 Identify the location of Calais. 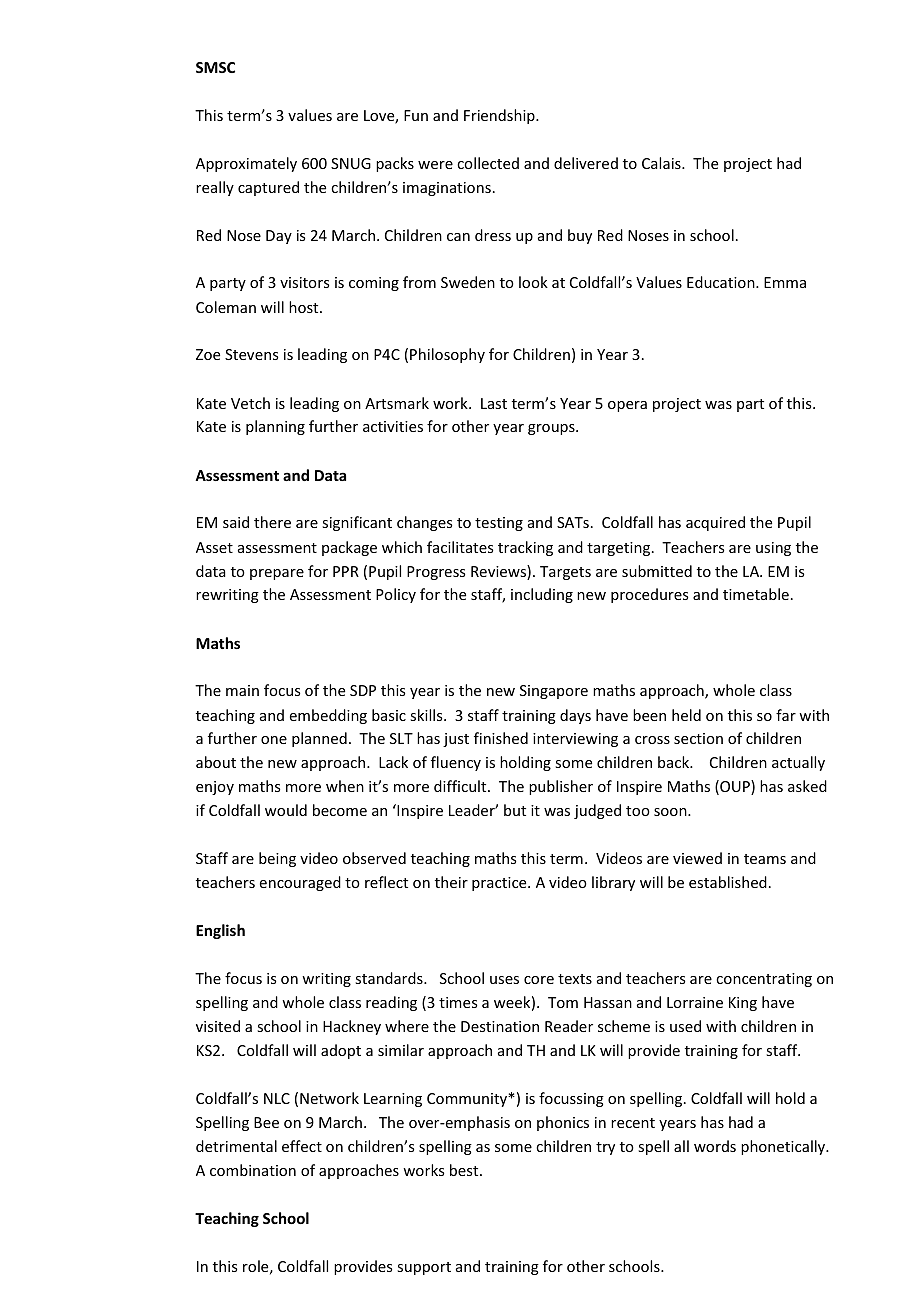
(662, 163).
